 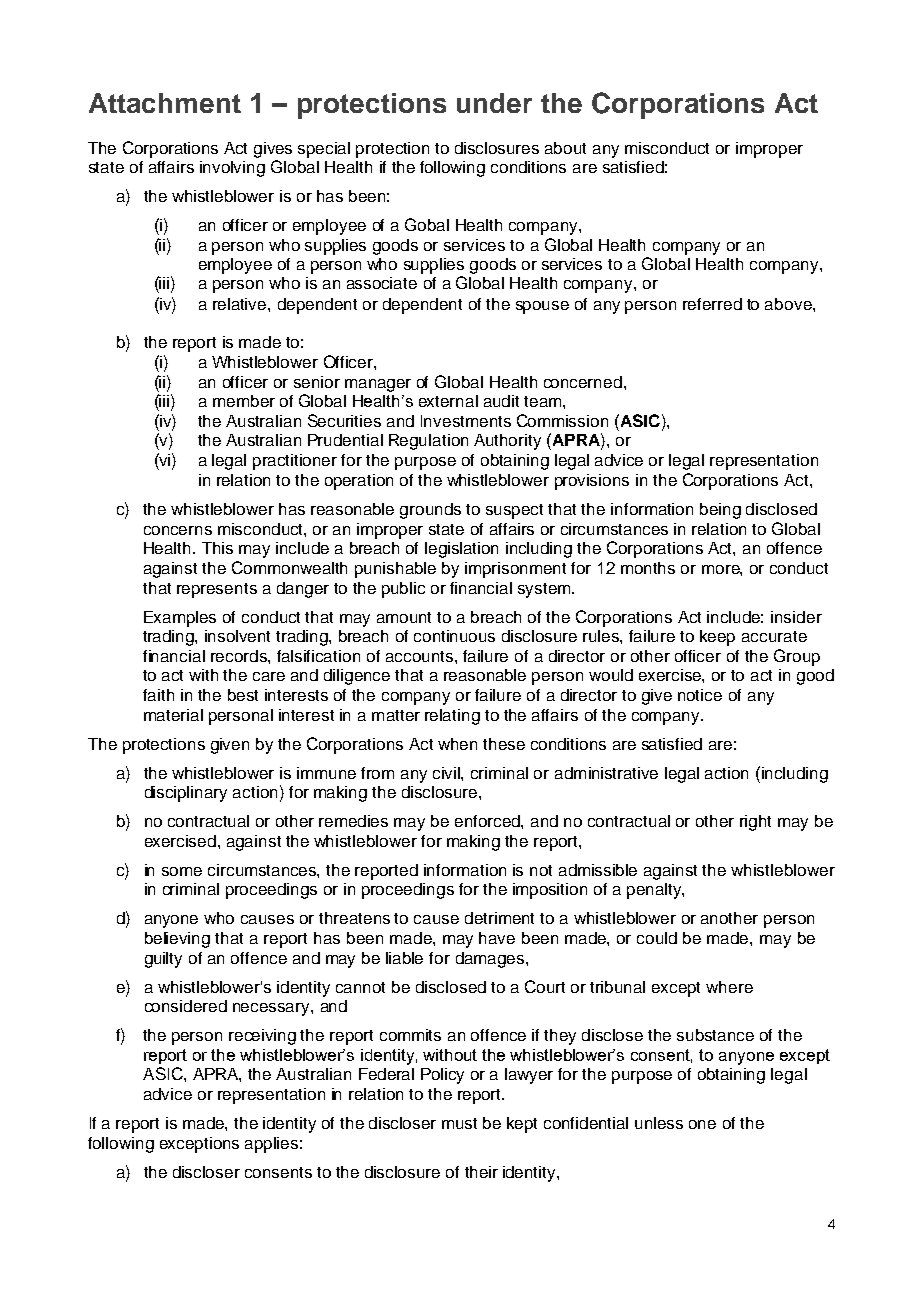 I want to click on right, so click(x=755, y=823).
